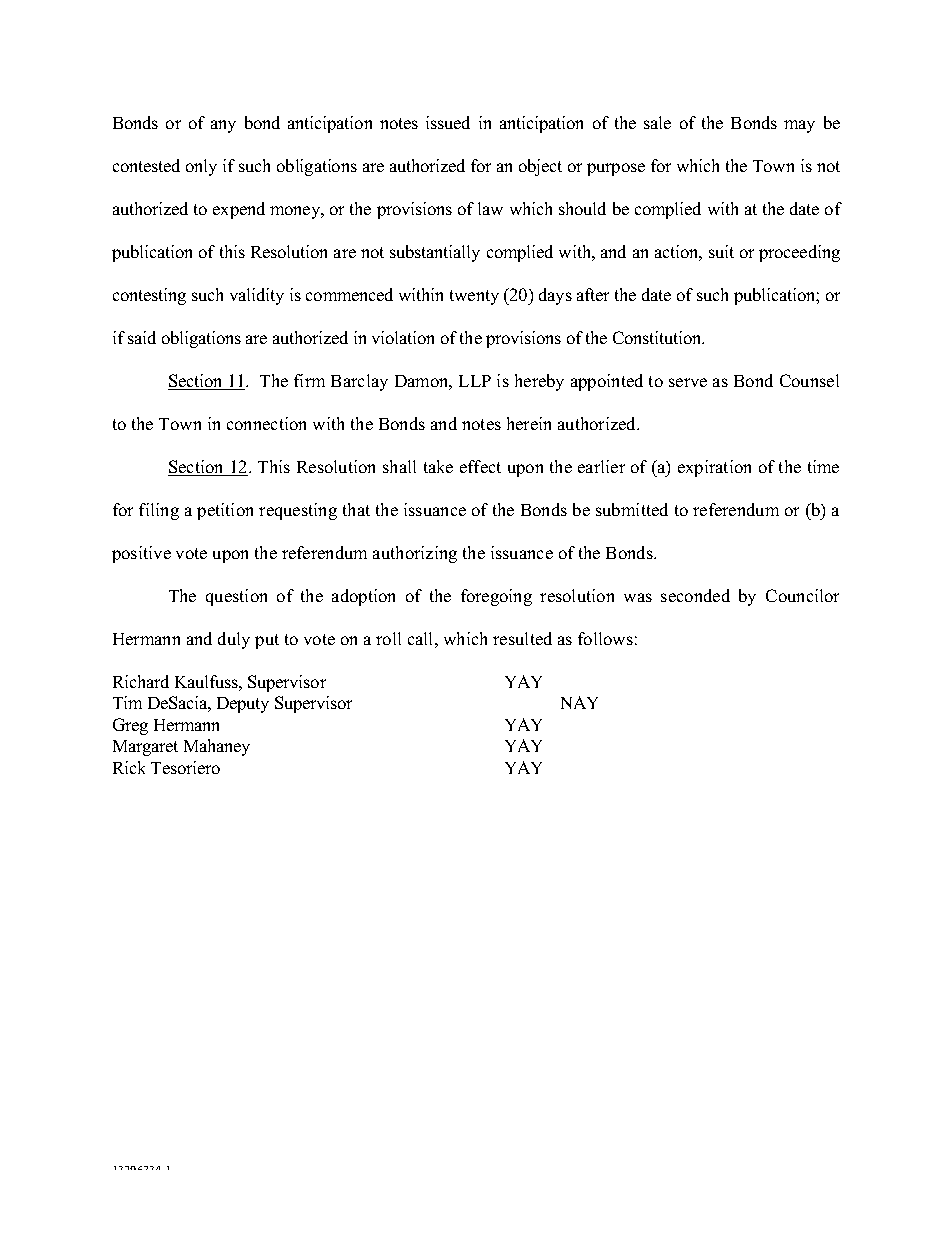  Describe the element at coordinates (141, 554) in the page. I see `positive` at that location.
